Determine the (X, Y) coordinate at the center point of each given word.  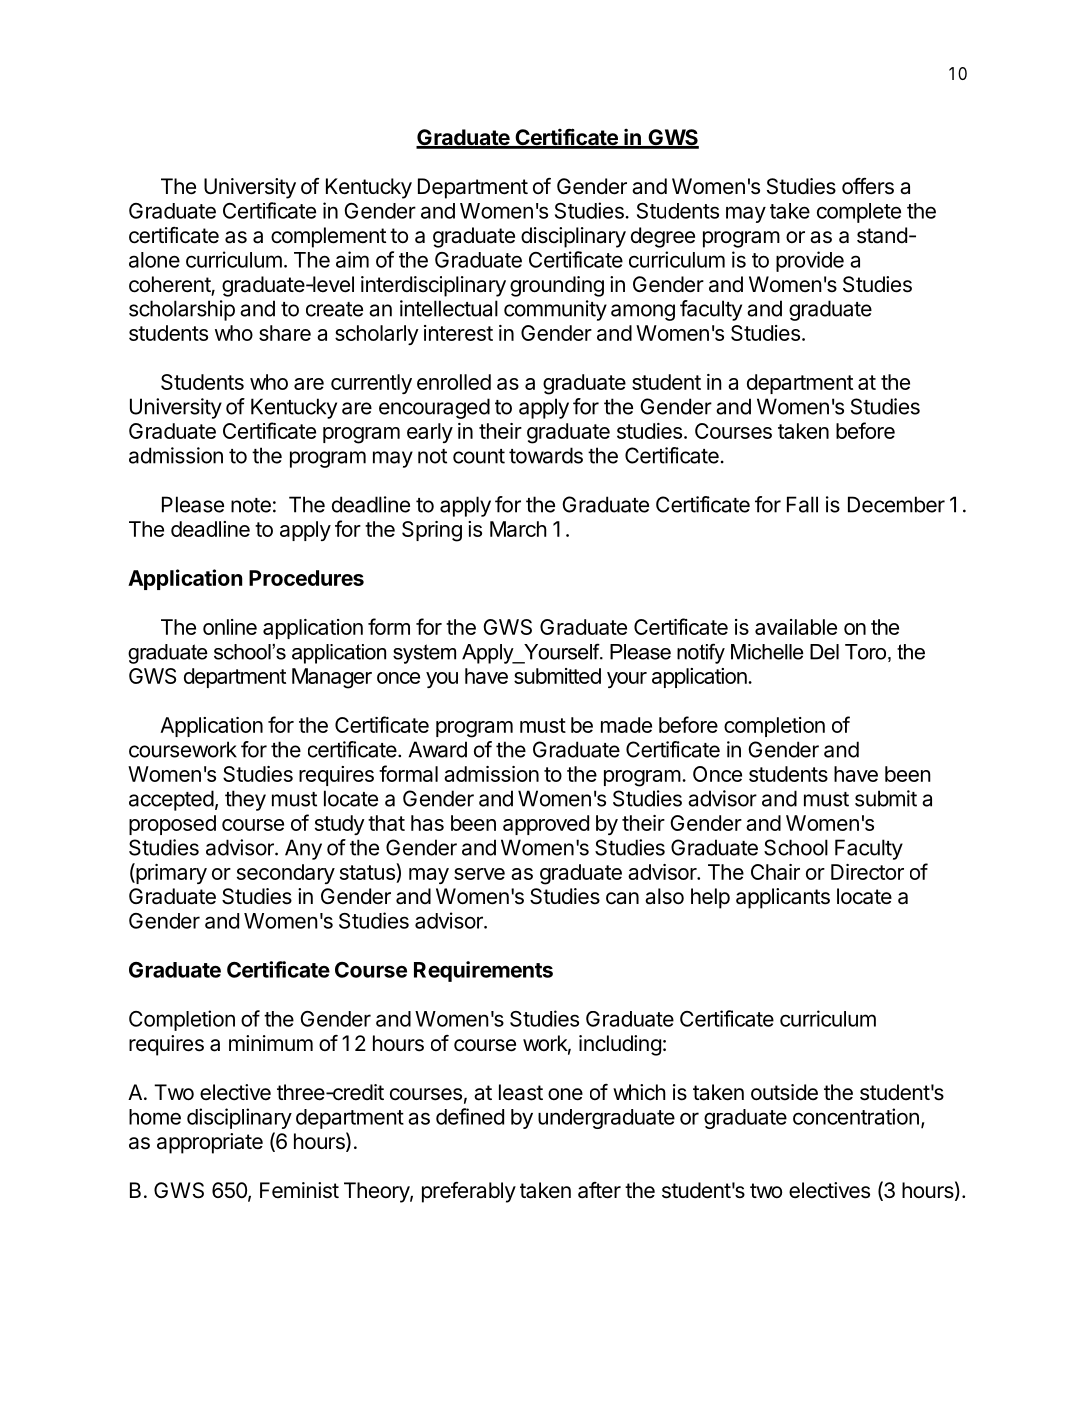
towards (546, 455)
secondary (286, 874)
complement (328, 237)
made (626, 725)
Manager (332, 678)
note (251, 505)
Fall (802, 504)
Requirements (483, 971)
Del (824, 652)
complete (859, 213)
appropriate (210, 1143)
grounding (557, 286)
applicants (783, 898)
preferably (469, 1192)
